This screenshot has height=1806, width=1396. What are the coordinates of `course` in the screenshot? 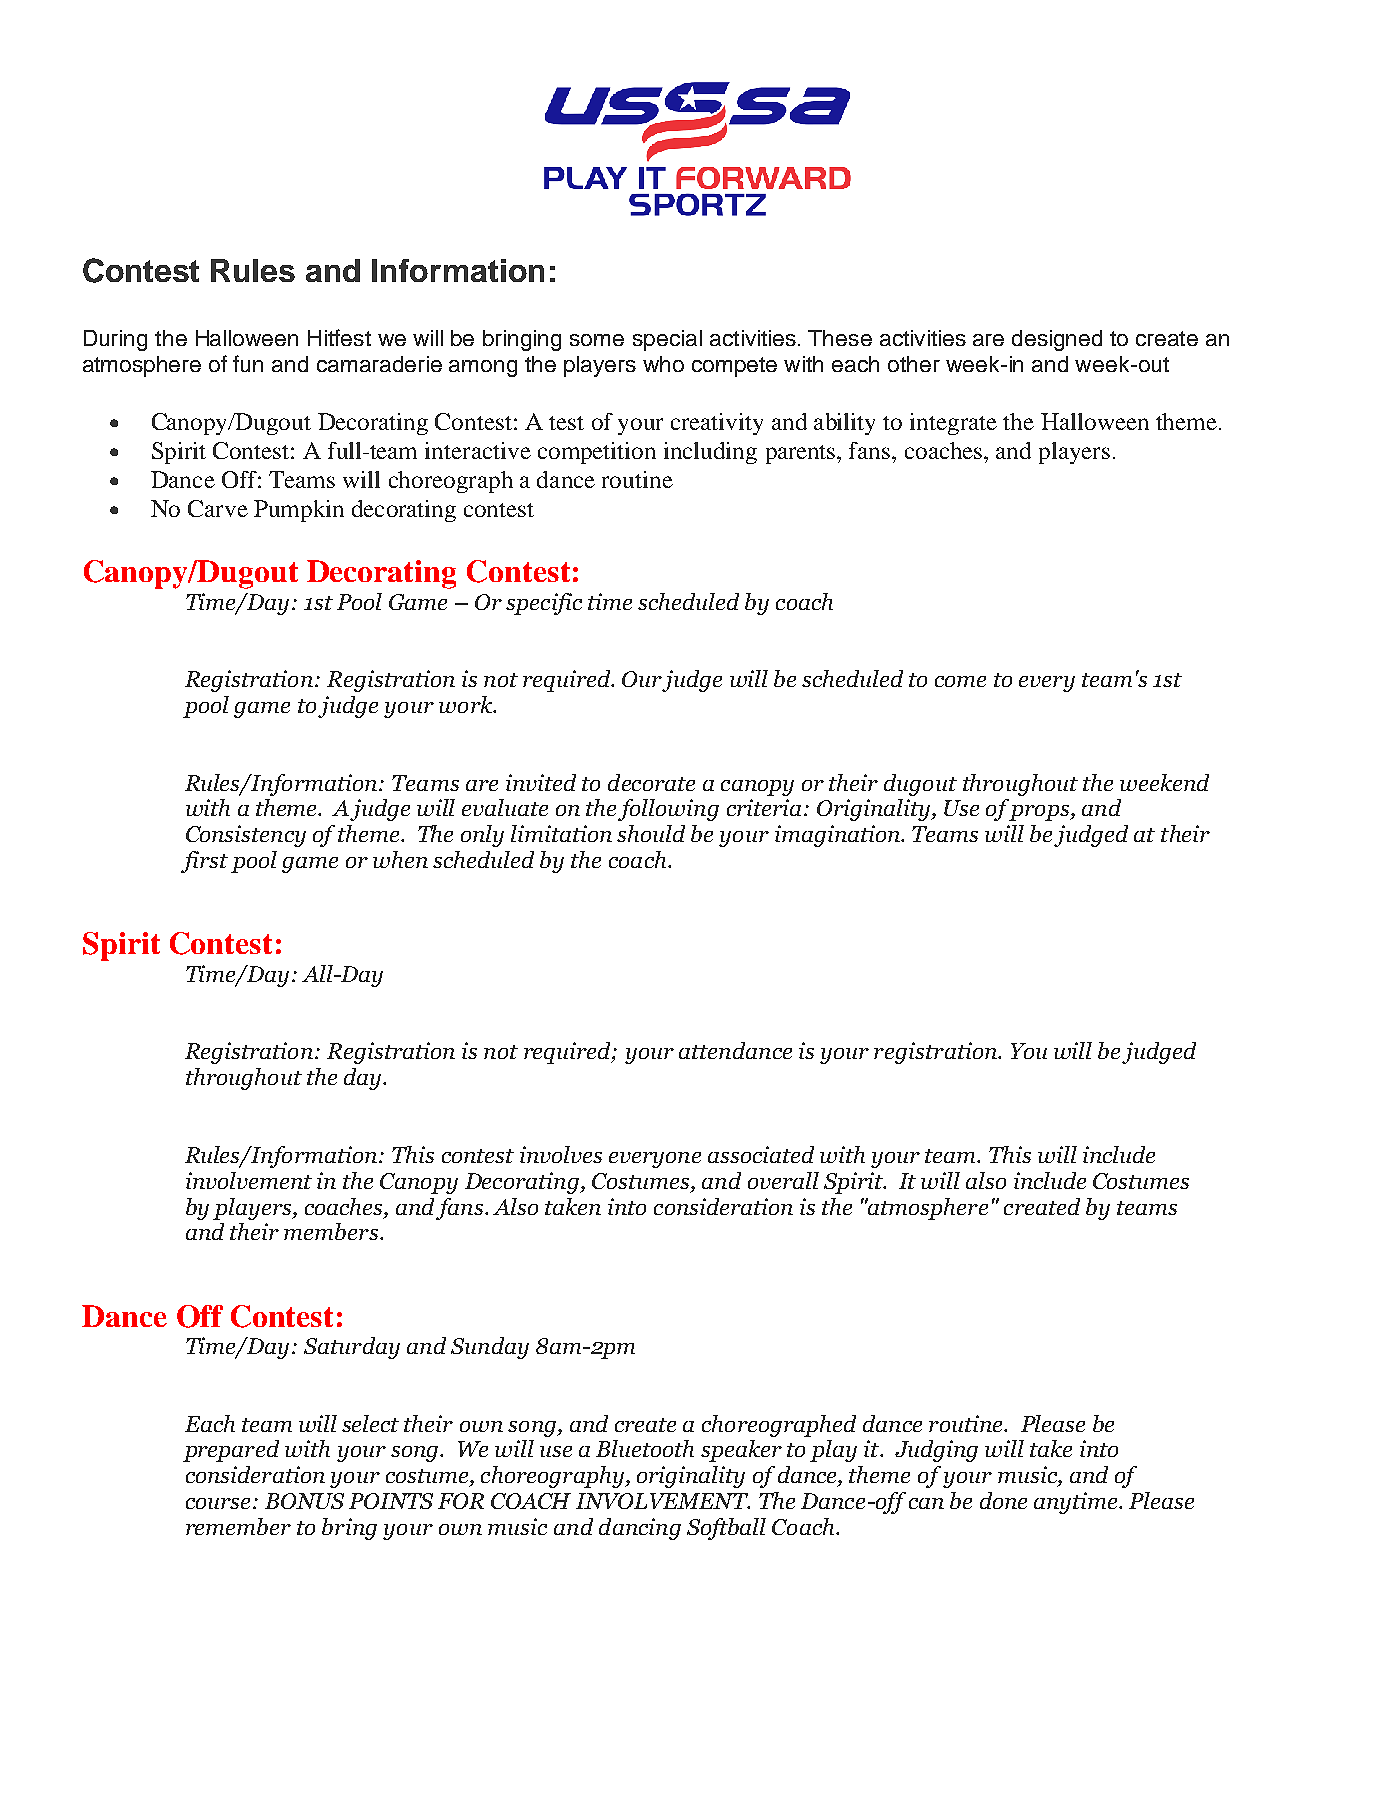 It's located at (220, 1503).
